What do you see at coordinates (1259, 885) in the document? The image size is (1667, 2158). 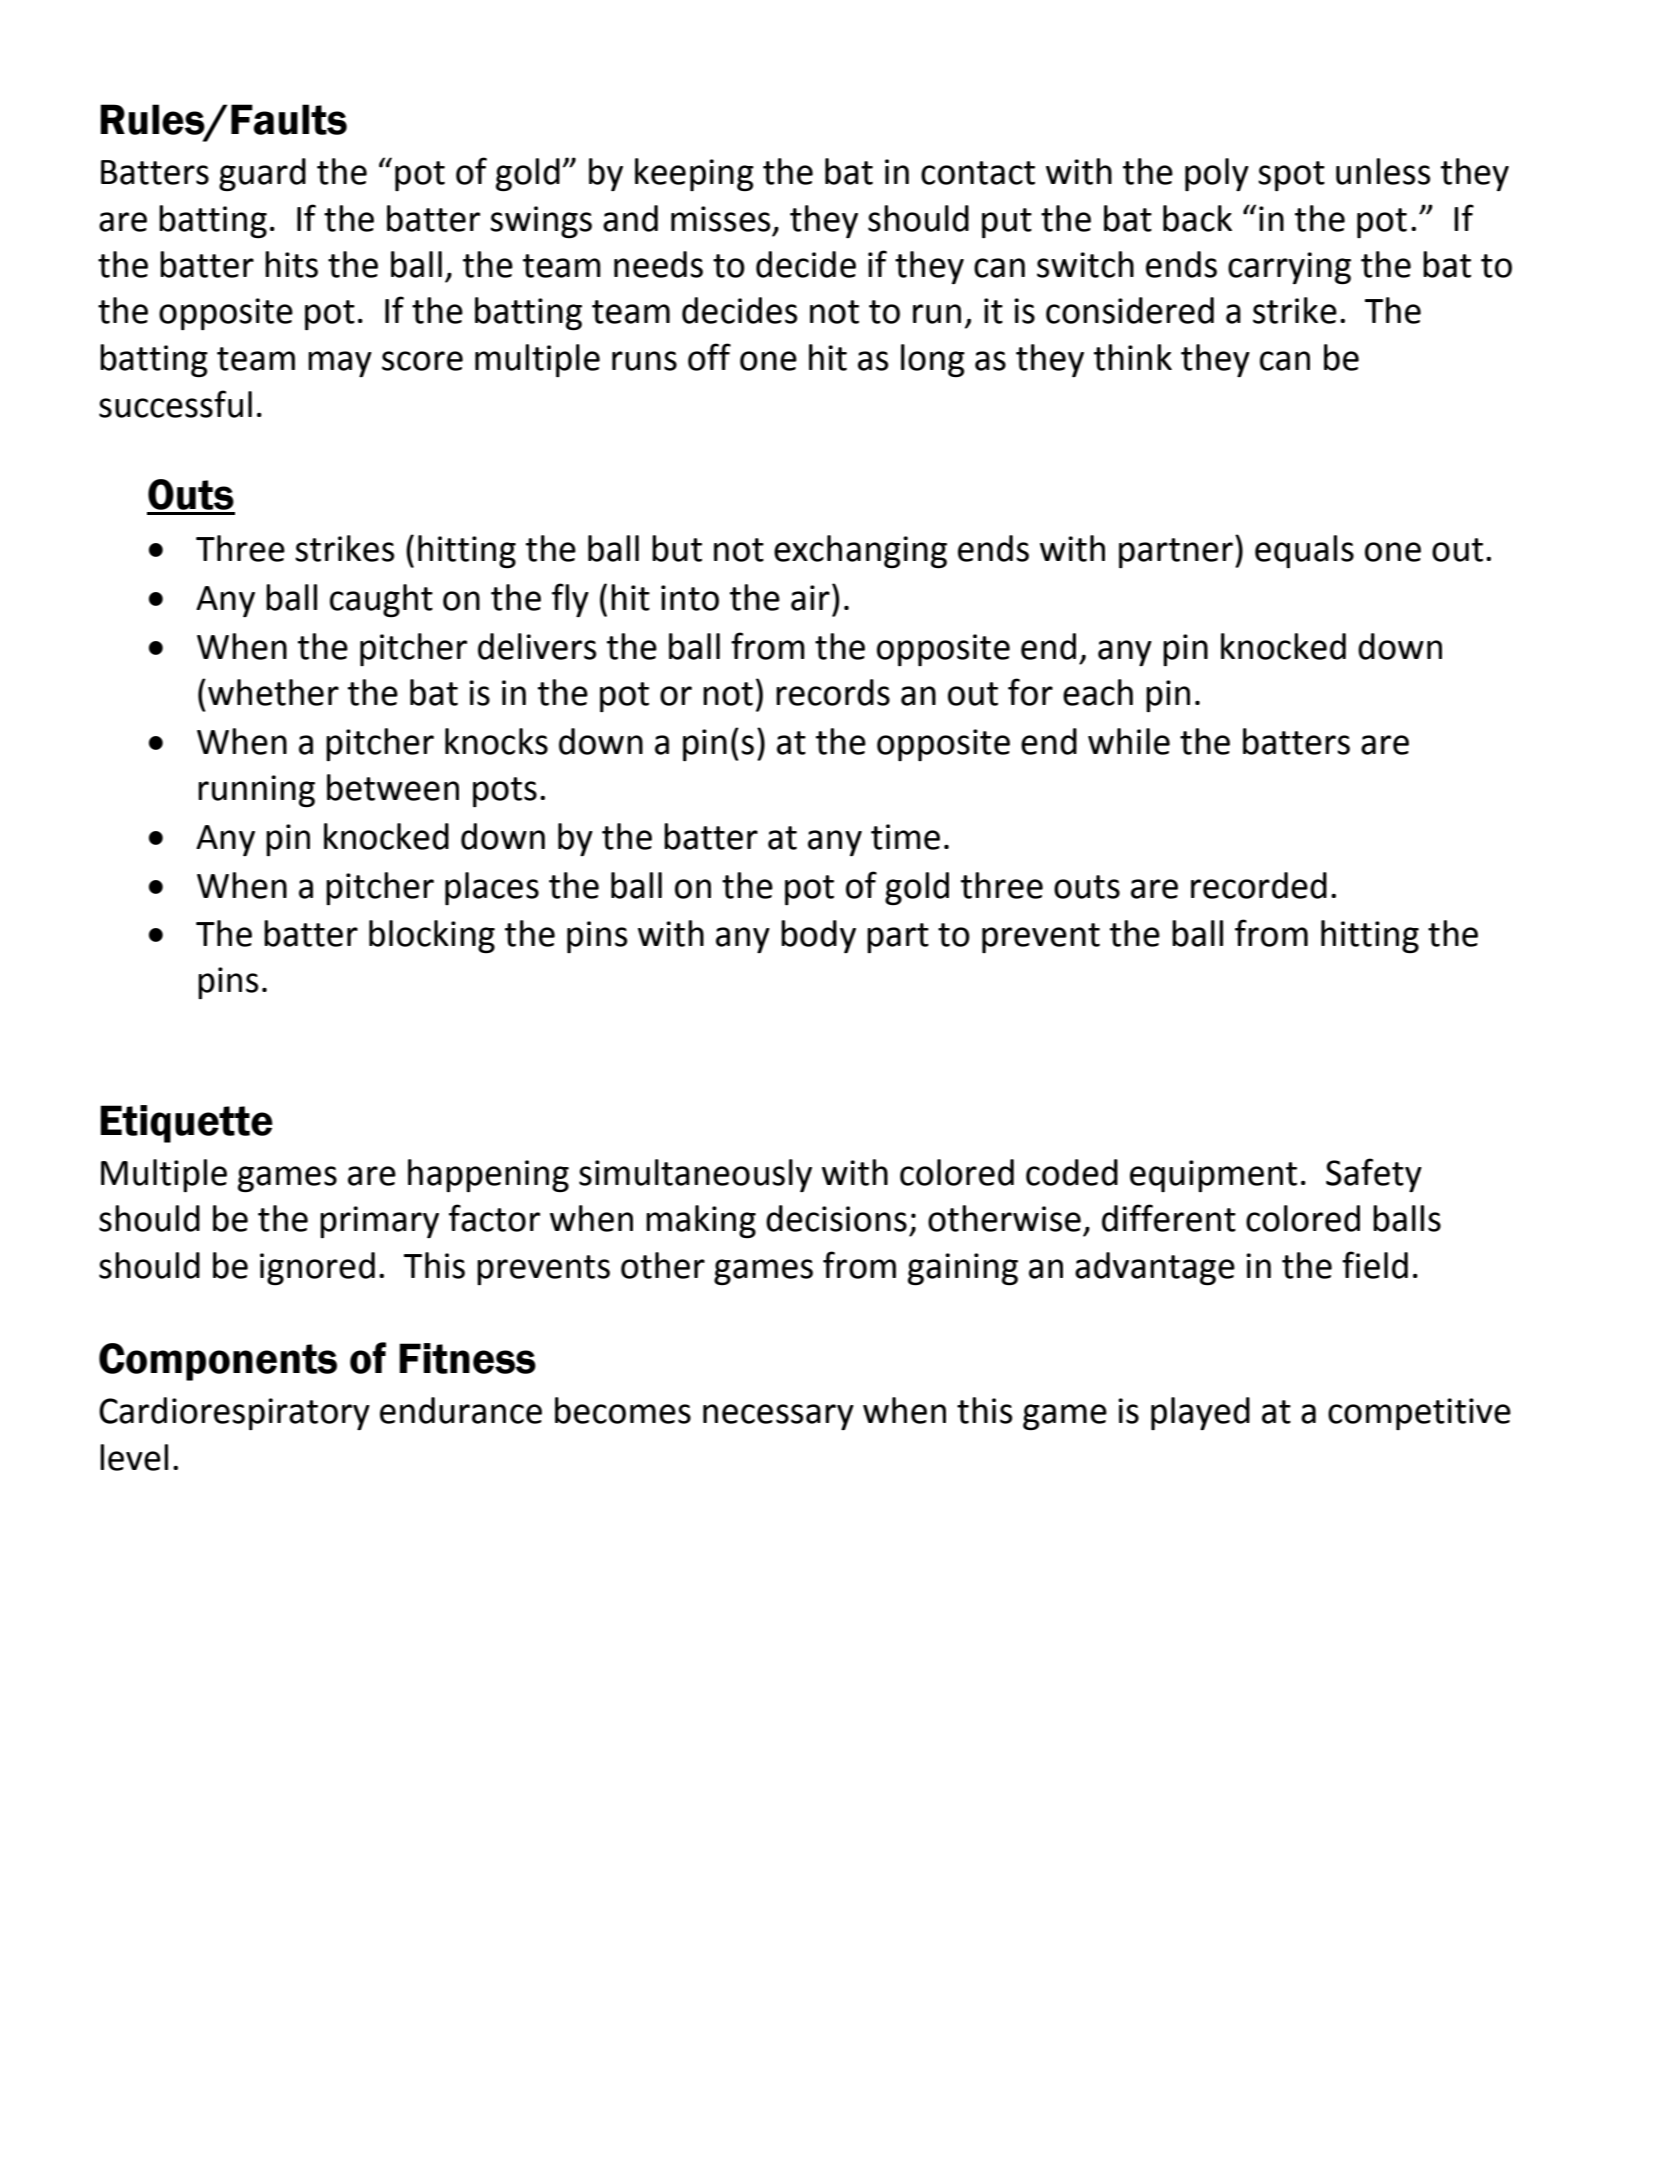 I see `recorded` at bounding box center [1259, 885].
